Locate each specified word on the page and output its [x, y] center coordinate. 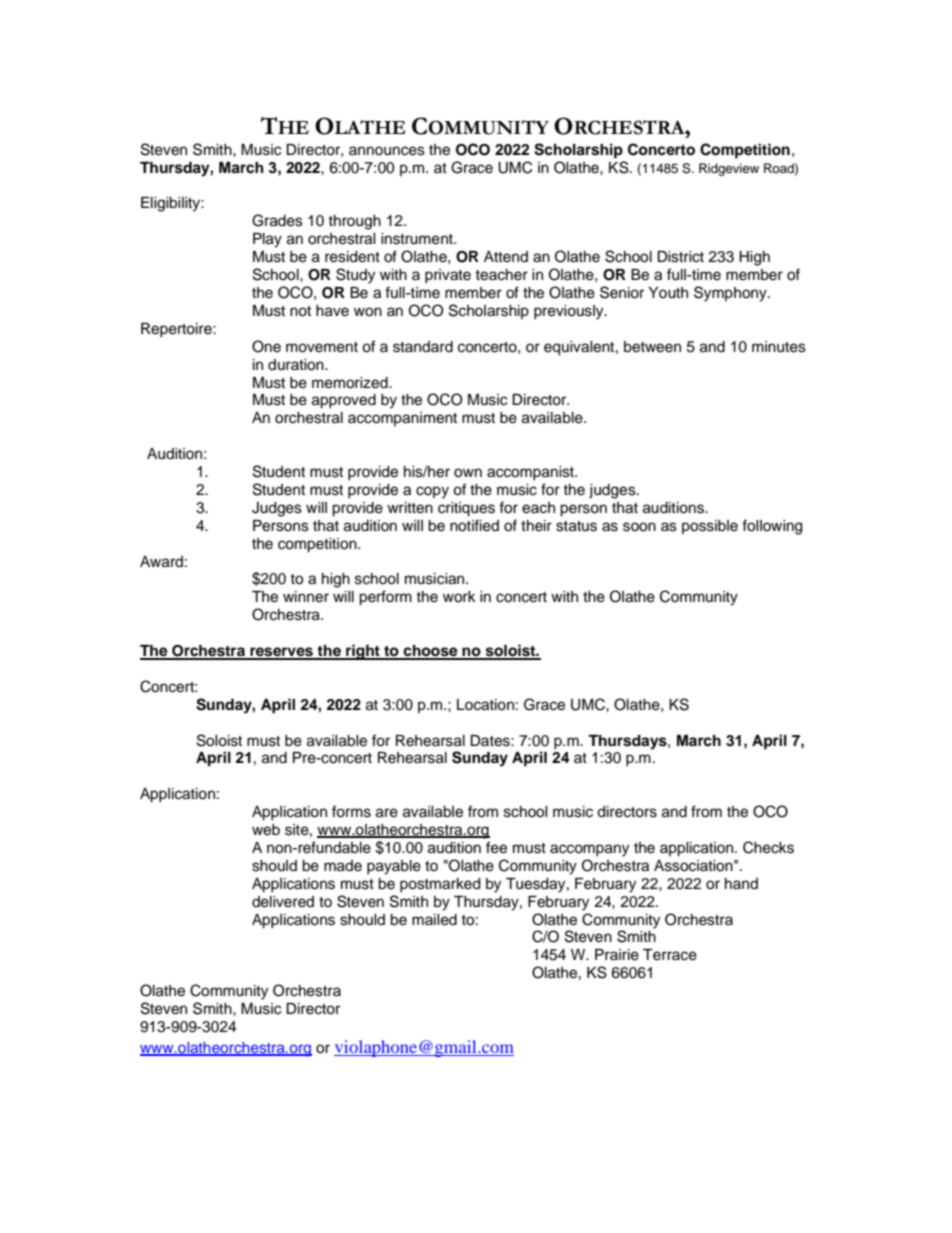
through [354, 222]
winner [306, 597]
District [680, 257]
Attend [506, 257]
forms [351, 811]
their [536, 526]
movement [322, 347]
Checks [768, 847]
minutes [779, 347]
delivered [283, 902]
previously [570, 312]
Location [485, 705]
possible [710, 527]
